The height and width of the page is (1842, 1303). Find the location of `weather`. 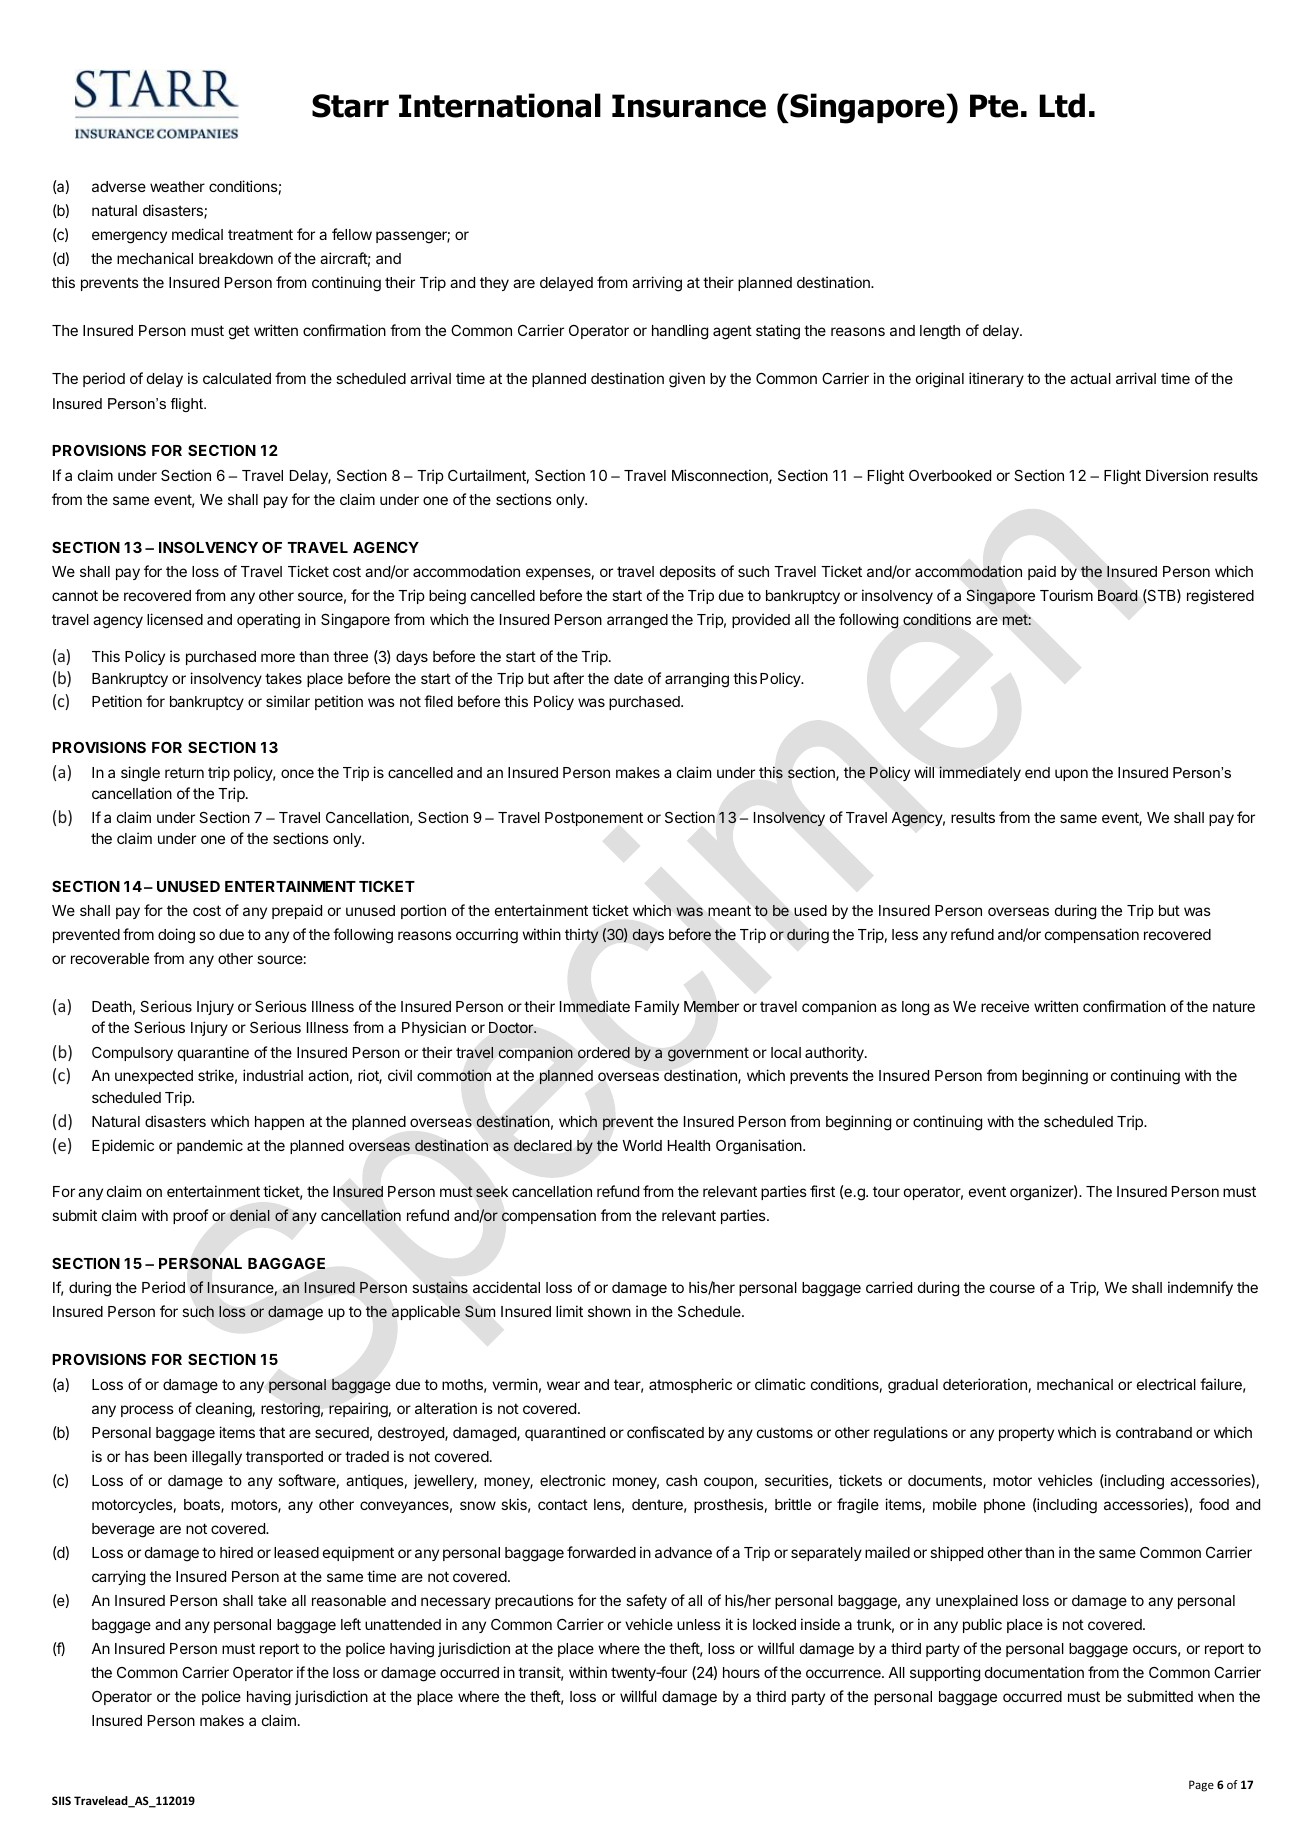

weather is located at coordinates (177, 186).
